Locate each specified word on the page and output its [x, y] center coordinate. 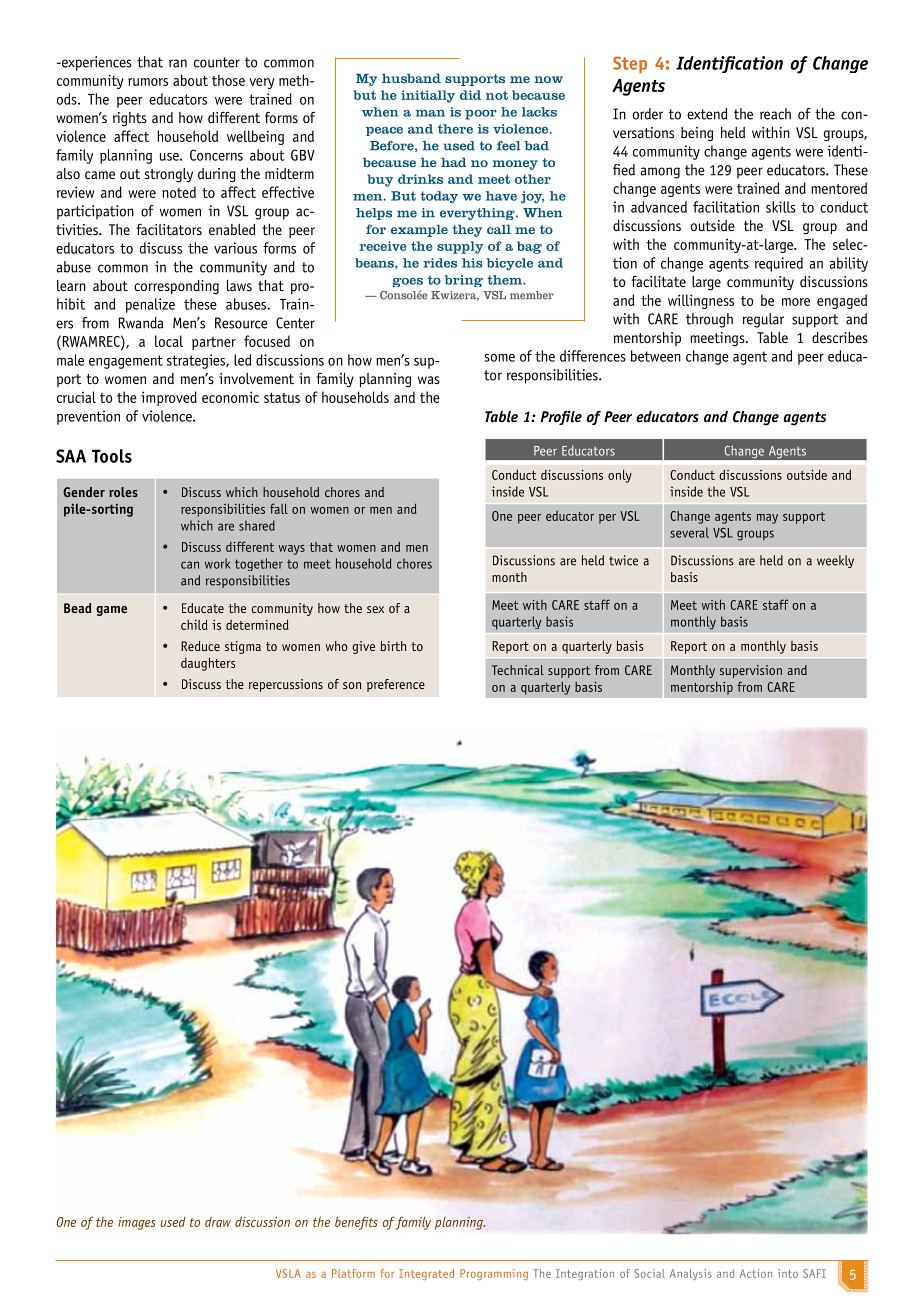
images [137, 1223]
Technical [518, 670]
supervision [751, 671]
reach [775, 114]
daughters [208, 664]
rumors [148, 82]
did [470, 95]
